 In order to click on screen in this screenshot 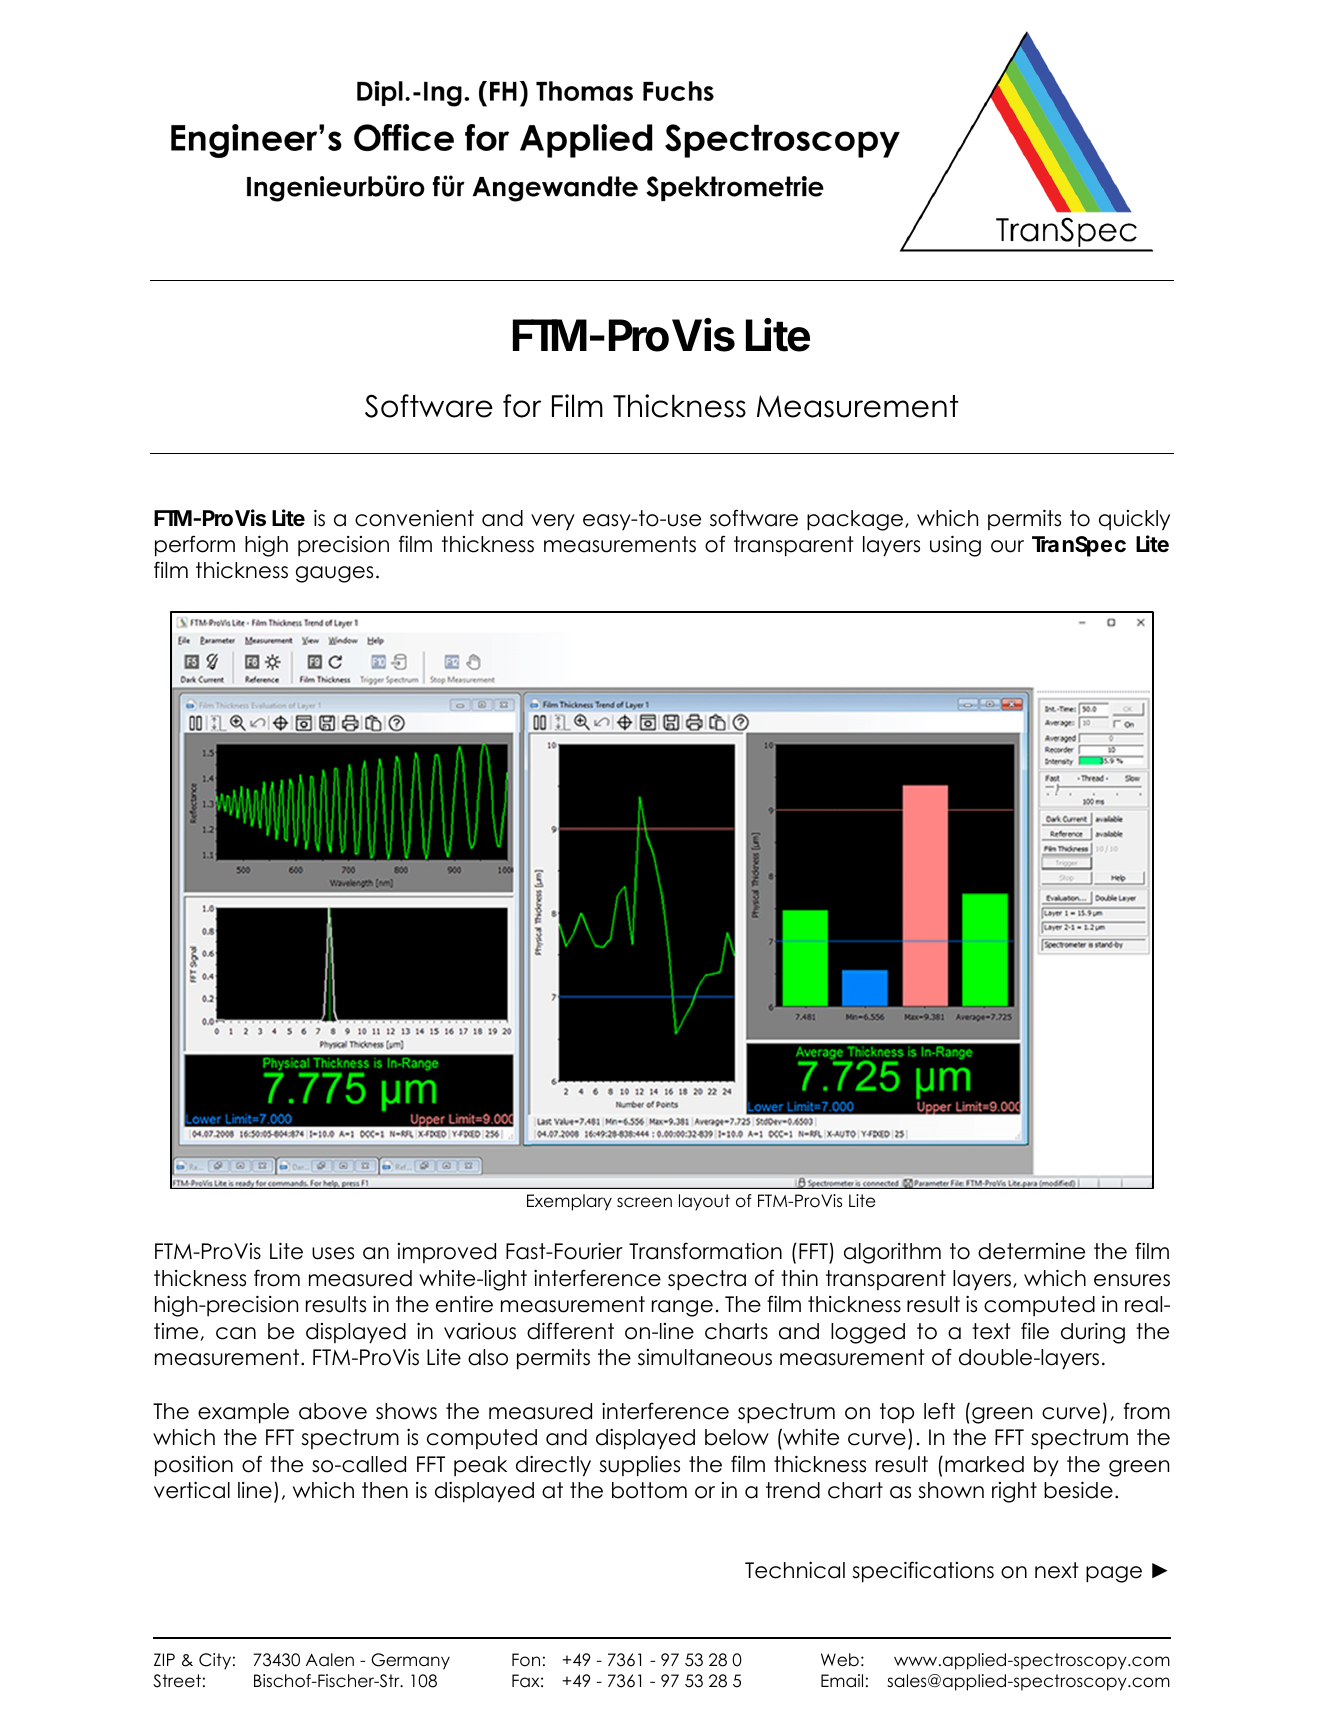, I will do `click(644, 1202)`.
